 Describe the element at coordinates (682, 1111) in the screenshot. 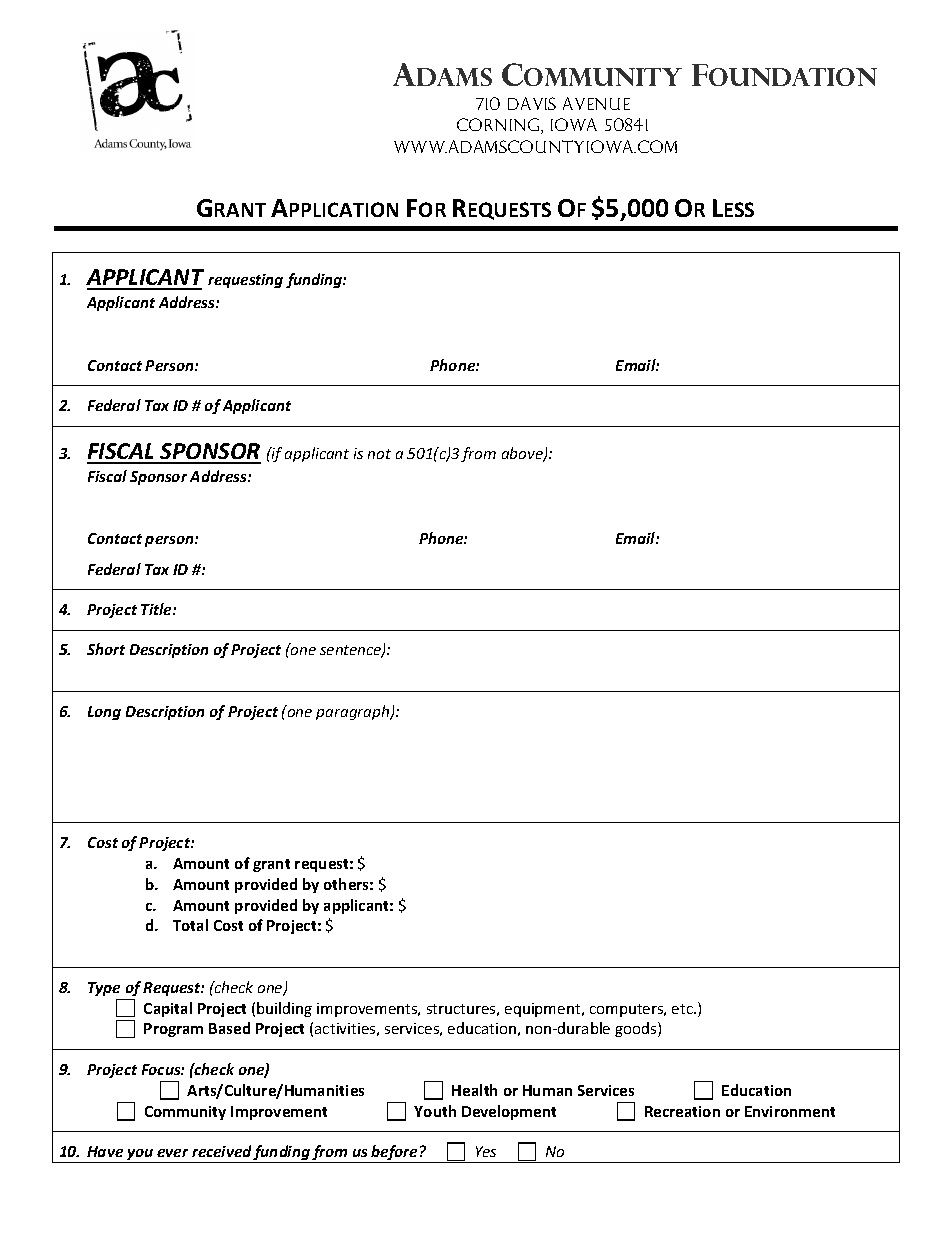

I see `Recreation` at that location.
